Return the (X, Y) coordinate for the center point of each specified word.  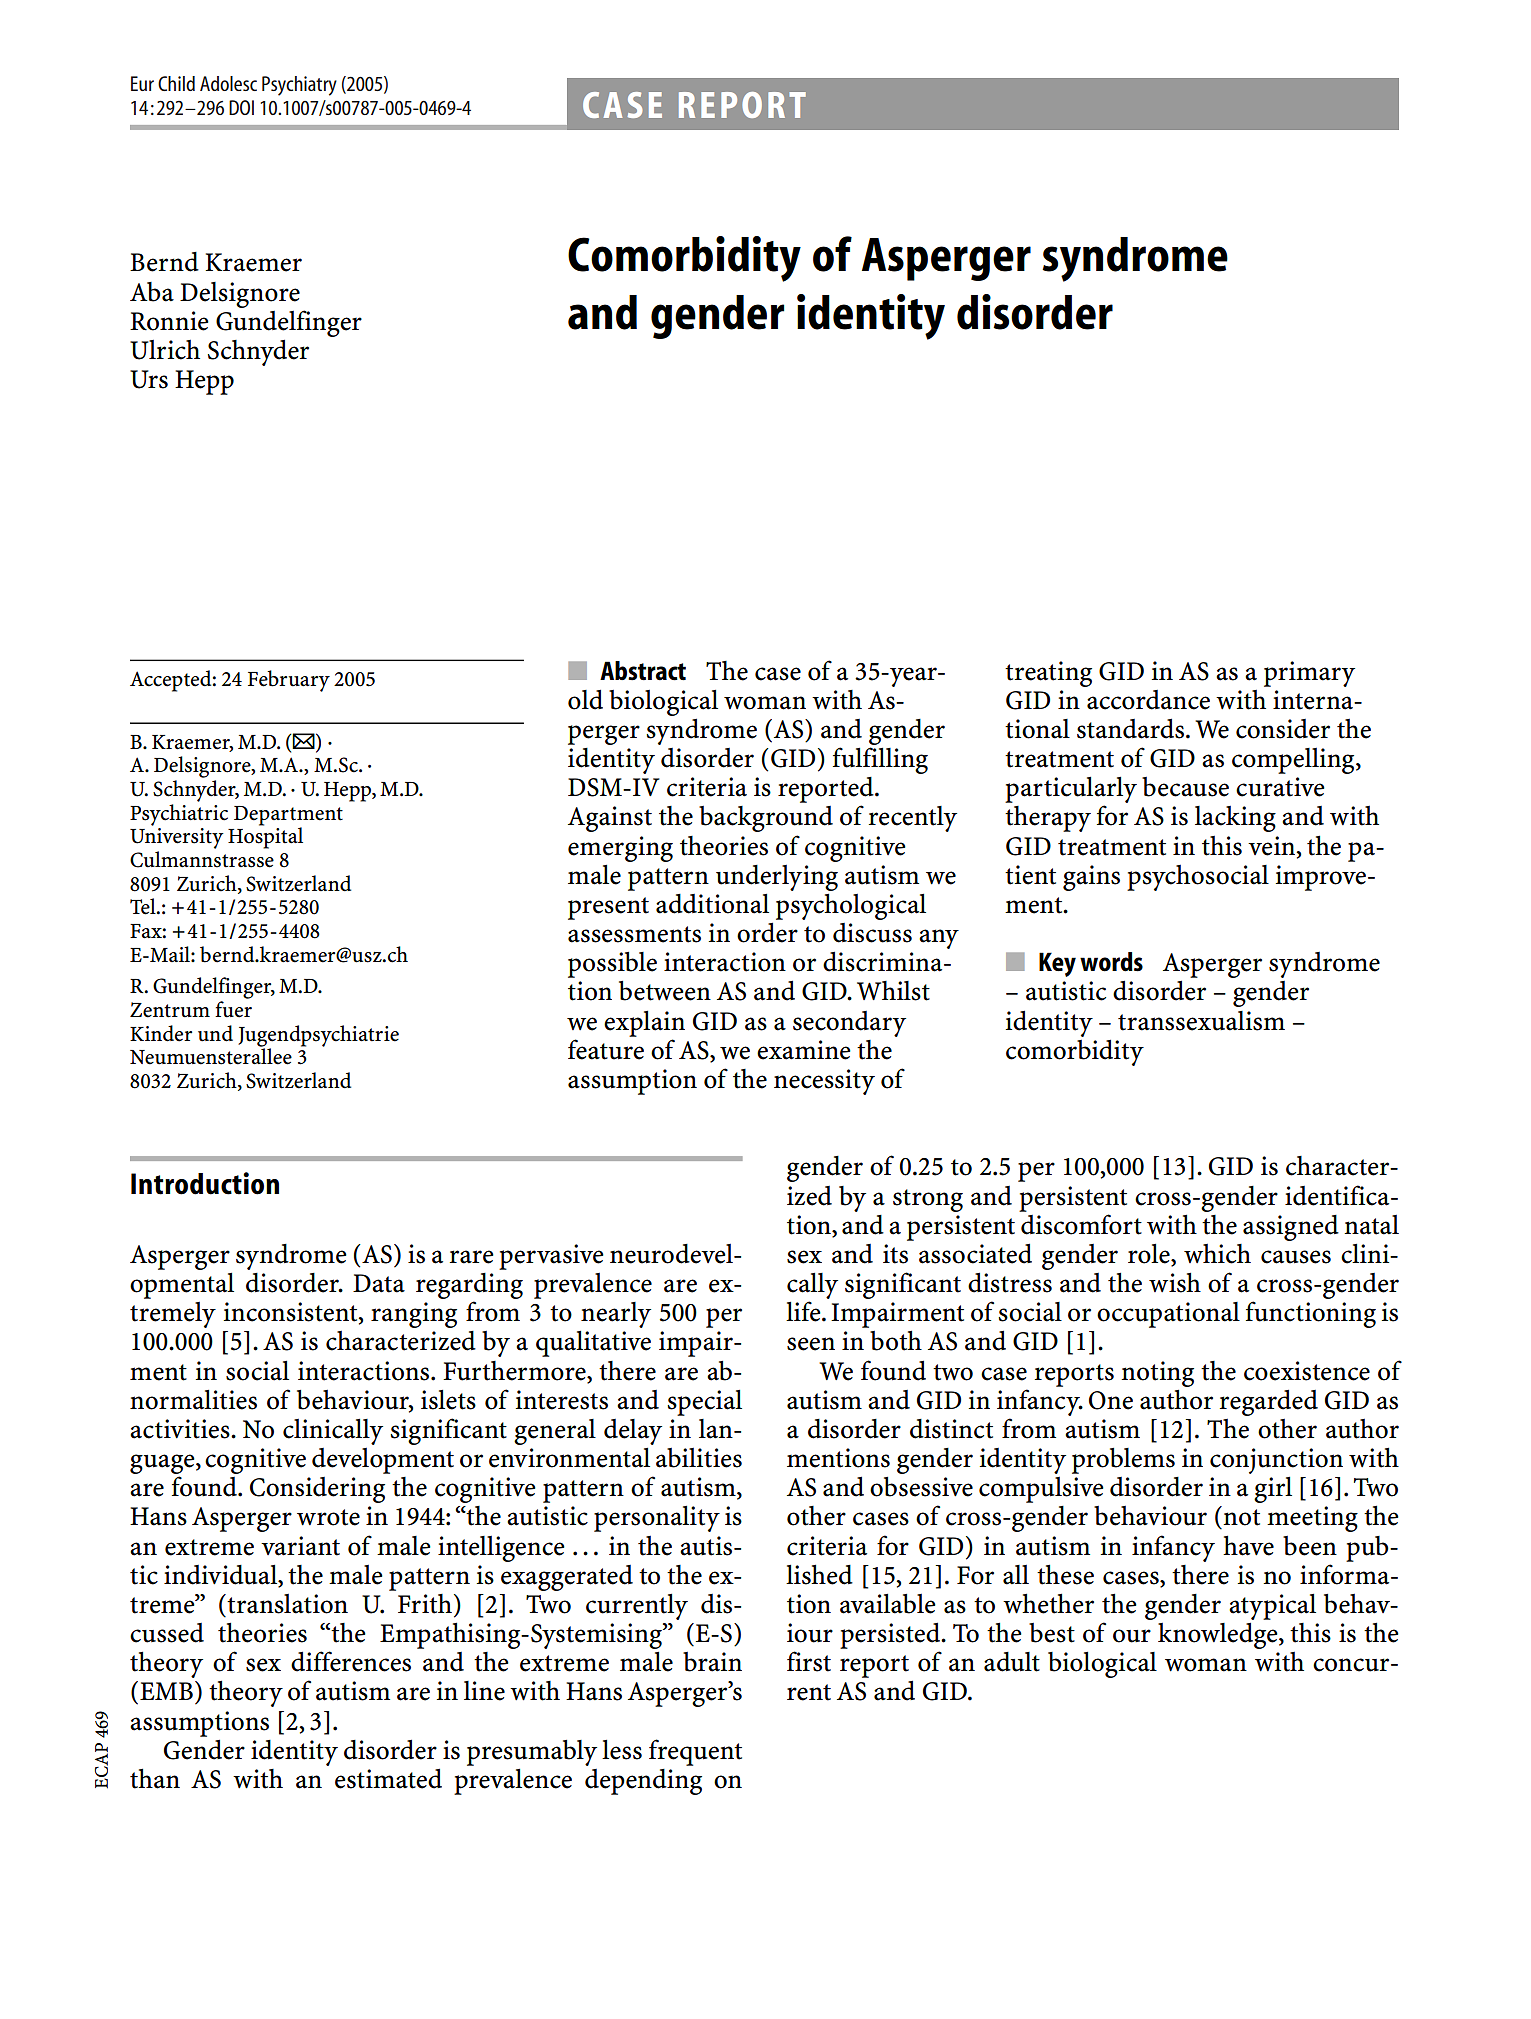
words (1111, 962)
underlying (777, 878)
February (289, 681)
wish (1175, 1282)
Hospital (265, 837)
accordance (1148, 700)
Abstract (643, 671)
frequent (695, 1752)
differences (351, 1661)
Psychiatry (299, 86)
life (804, 1311)
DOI (241, 107)
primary (1309, 674)
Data (379, 1283)
